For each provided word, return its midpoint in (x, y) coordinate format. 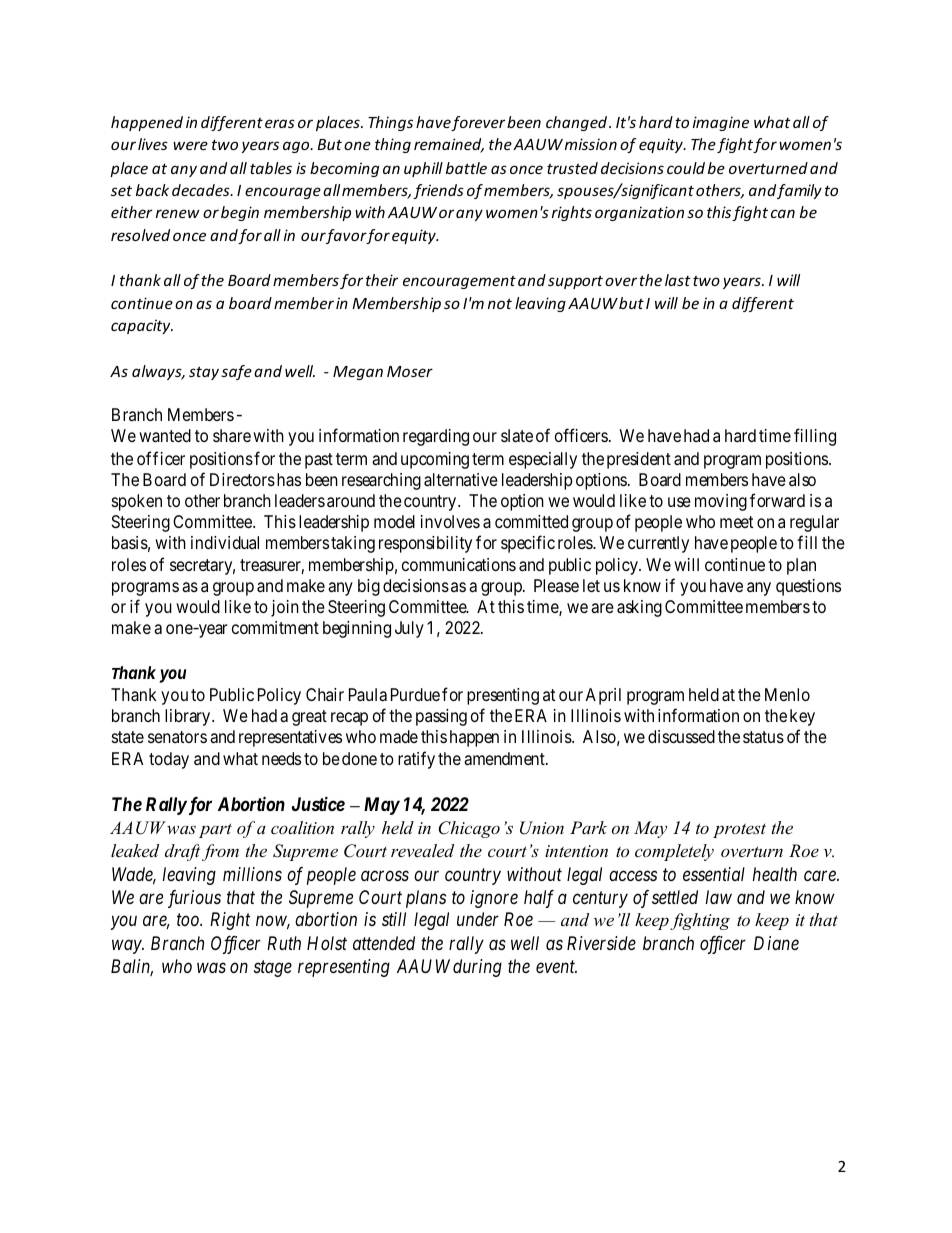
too (189, 920)
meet (736, 522)
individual (225, 542)
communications (459, 564)
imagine (721, 123)
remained (449, 145)
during (477, 968)
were (190, 145)
